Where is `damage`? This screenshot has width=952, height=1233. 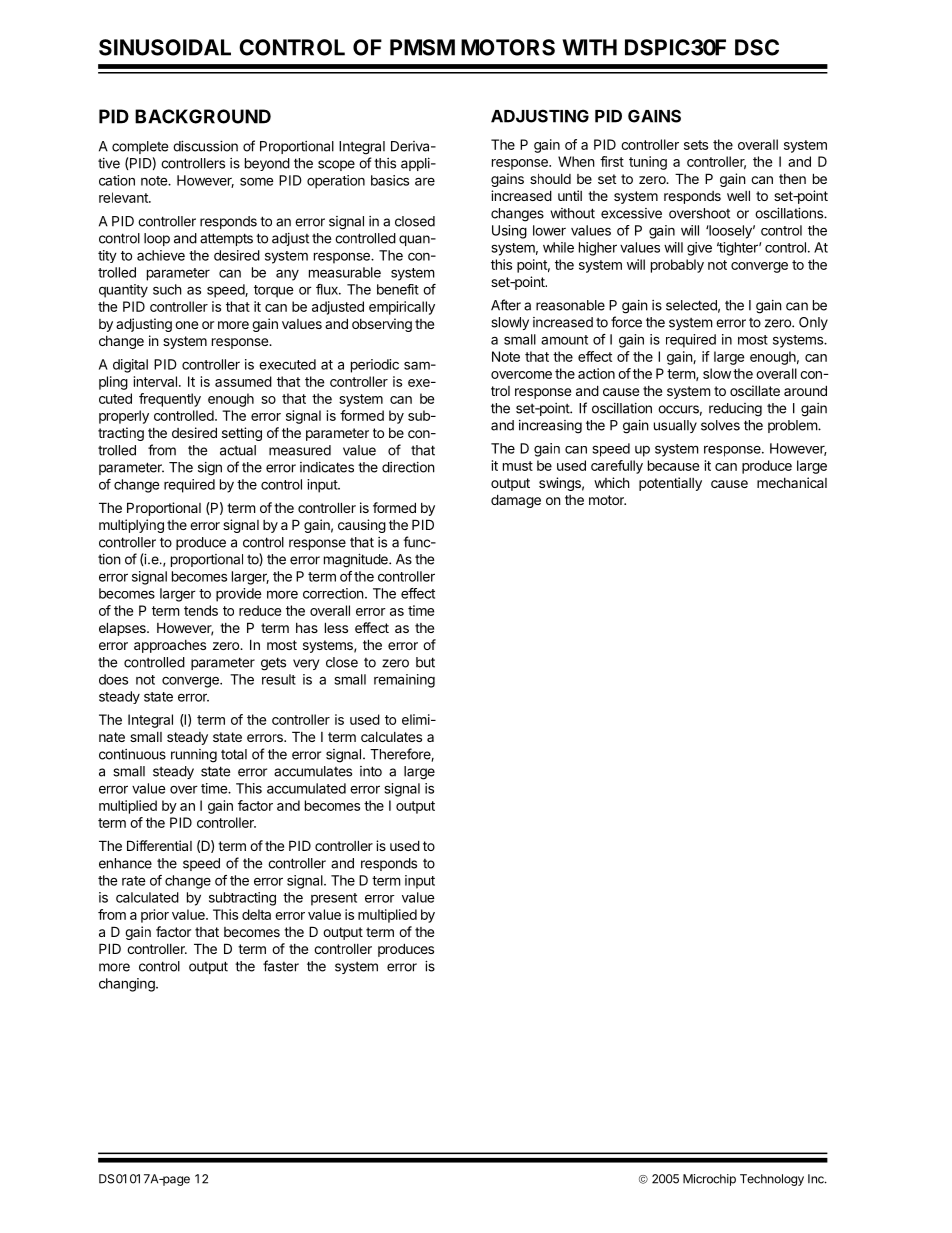
damage is located at coordinates (516, 501).
